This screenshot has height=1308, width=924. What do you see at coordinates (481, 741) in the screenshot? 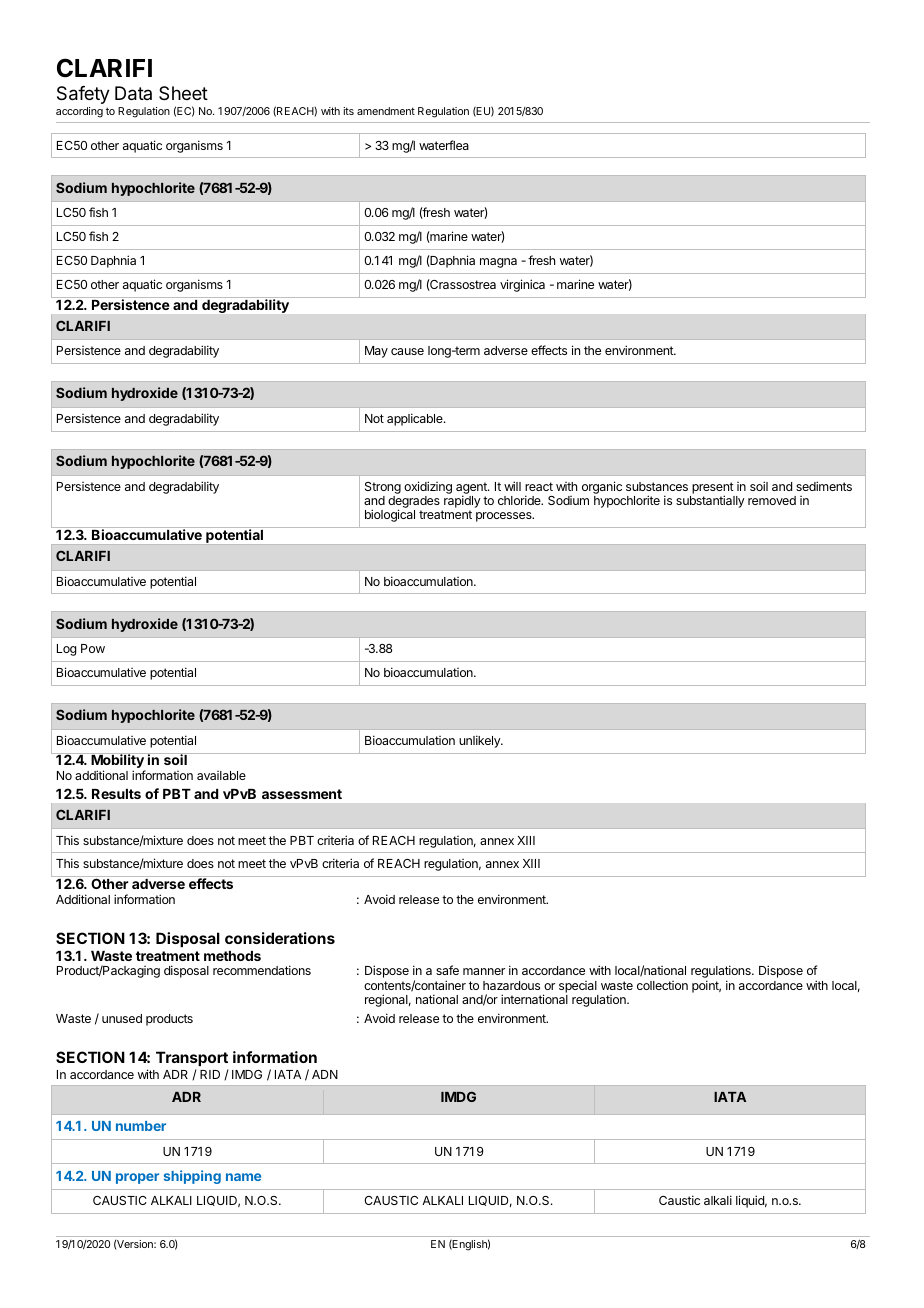
I see `unlikely` at bounding box center [481, 741].
